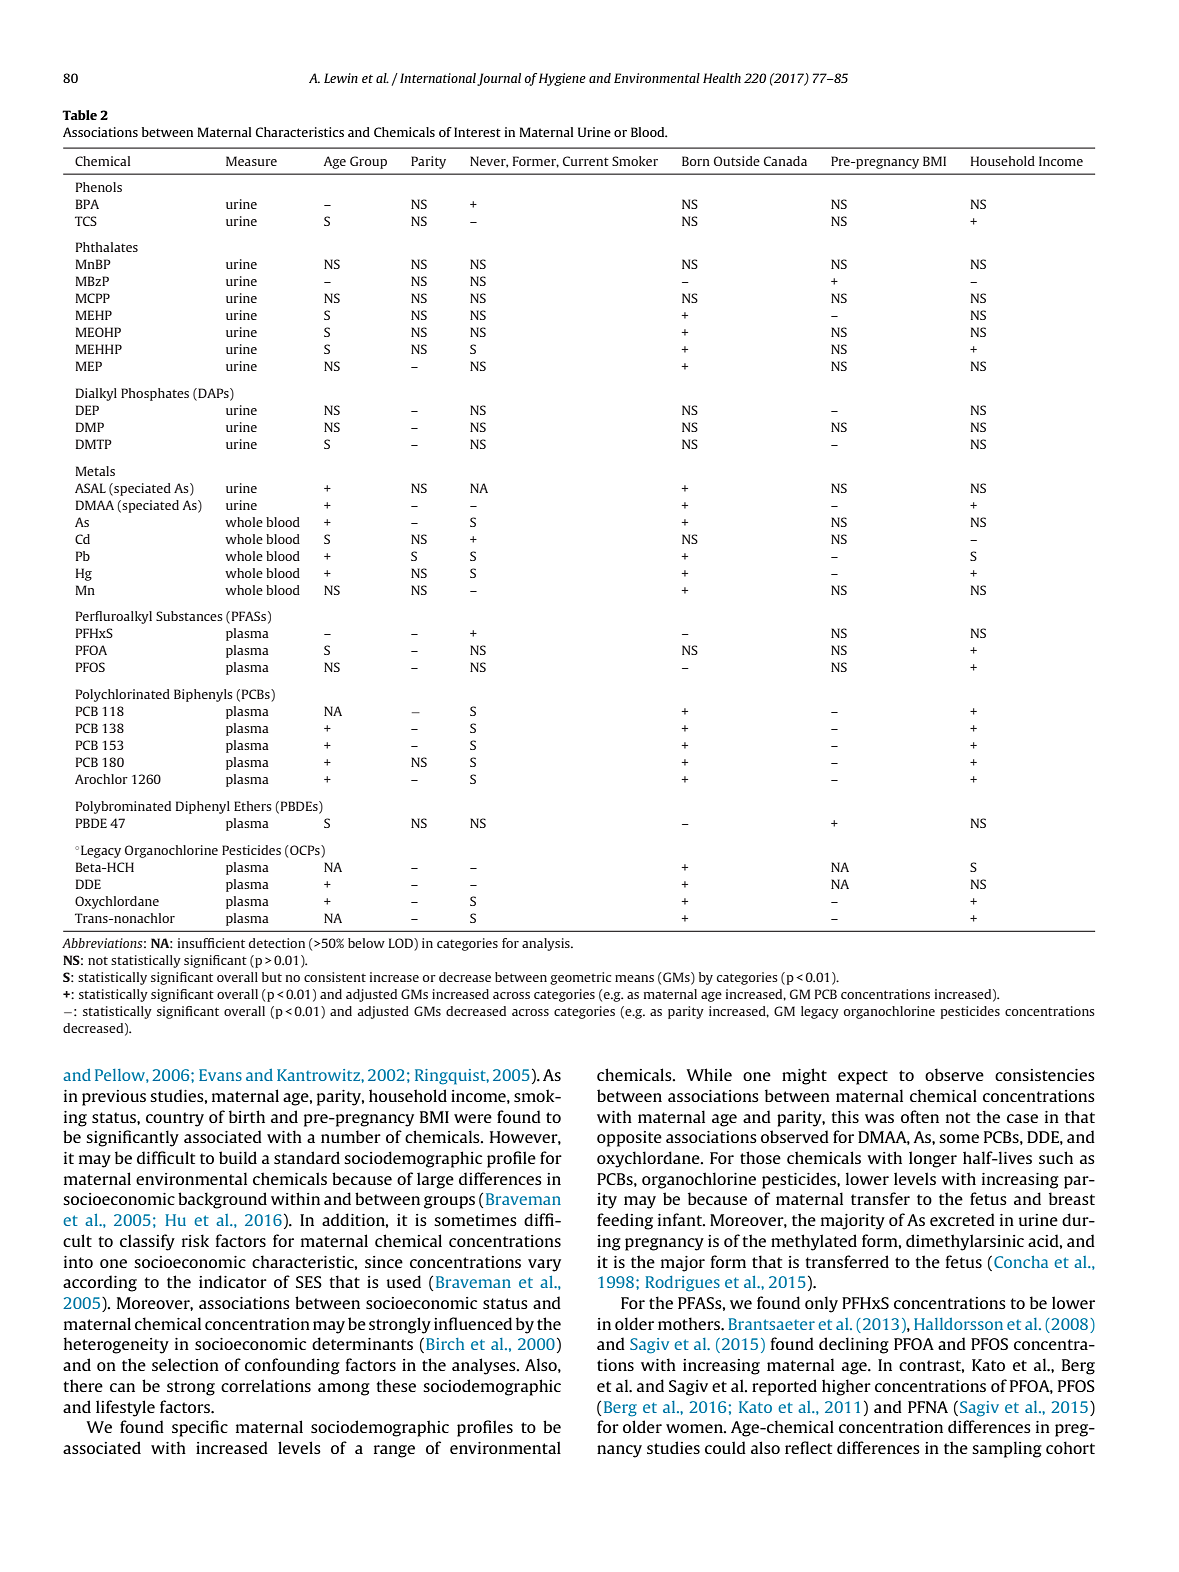  What do you see at coordinates (485, 1366) in the screenshot?
I see `analyses` at bounding box center [485, 1366].
